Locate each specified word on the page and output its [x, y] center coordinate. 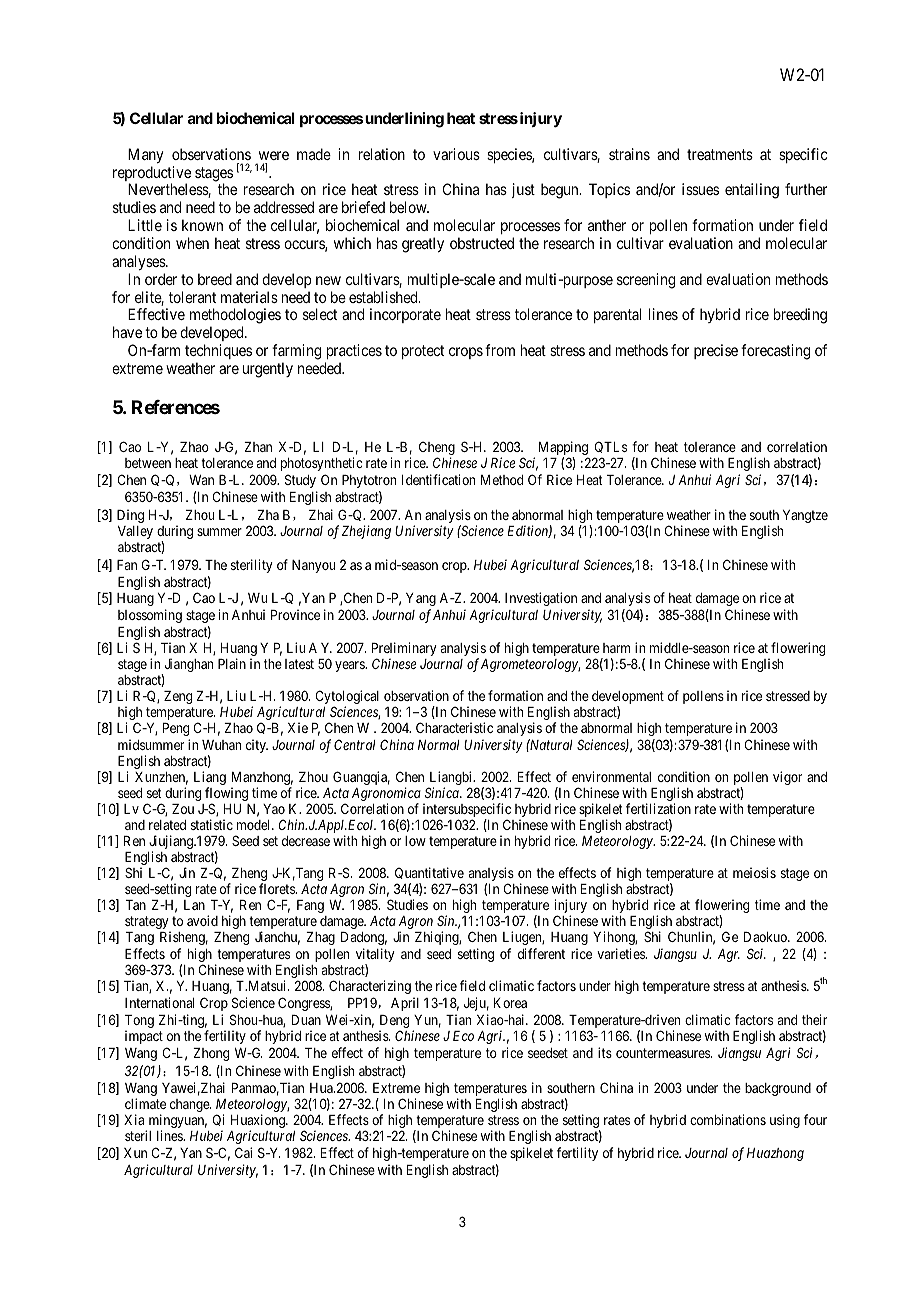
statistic [212, 824]
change [190, 1105]
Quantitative [429, 875]
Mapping [563, 449]
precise [716, 351]
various [456, 154]
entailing [752, 191]
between [148, 463]
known [202, 225]
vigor [787, 778]
